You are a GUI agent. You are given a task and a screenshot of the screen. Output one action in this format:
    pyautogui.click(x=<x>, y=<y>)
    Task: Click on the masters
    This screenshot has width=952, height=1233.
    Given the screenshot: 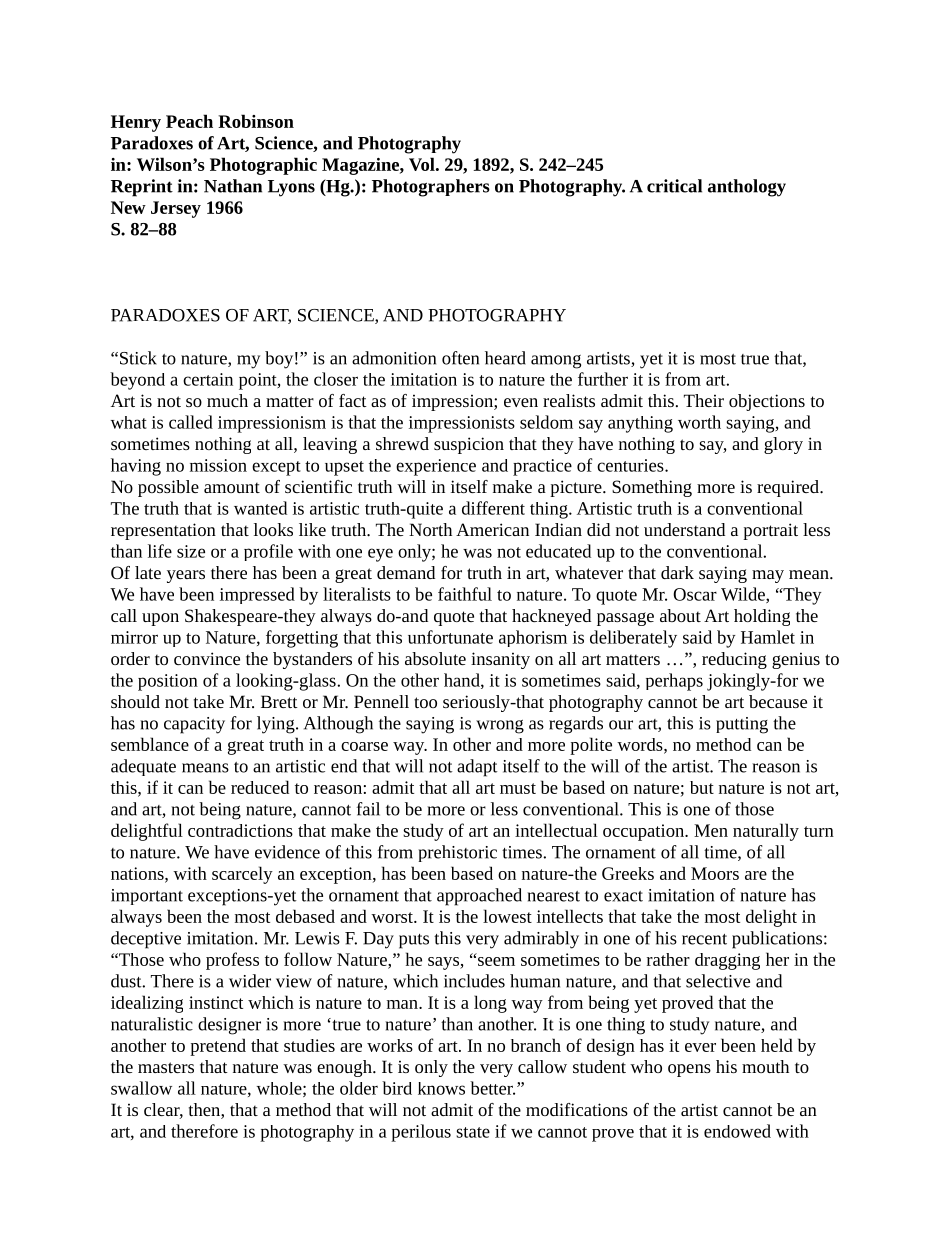 What is the action you would take?
    pyautogui.click(x=166, y=1067)
